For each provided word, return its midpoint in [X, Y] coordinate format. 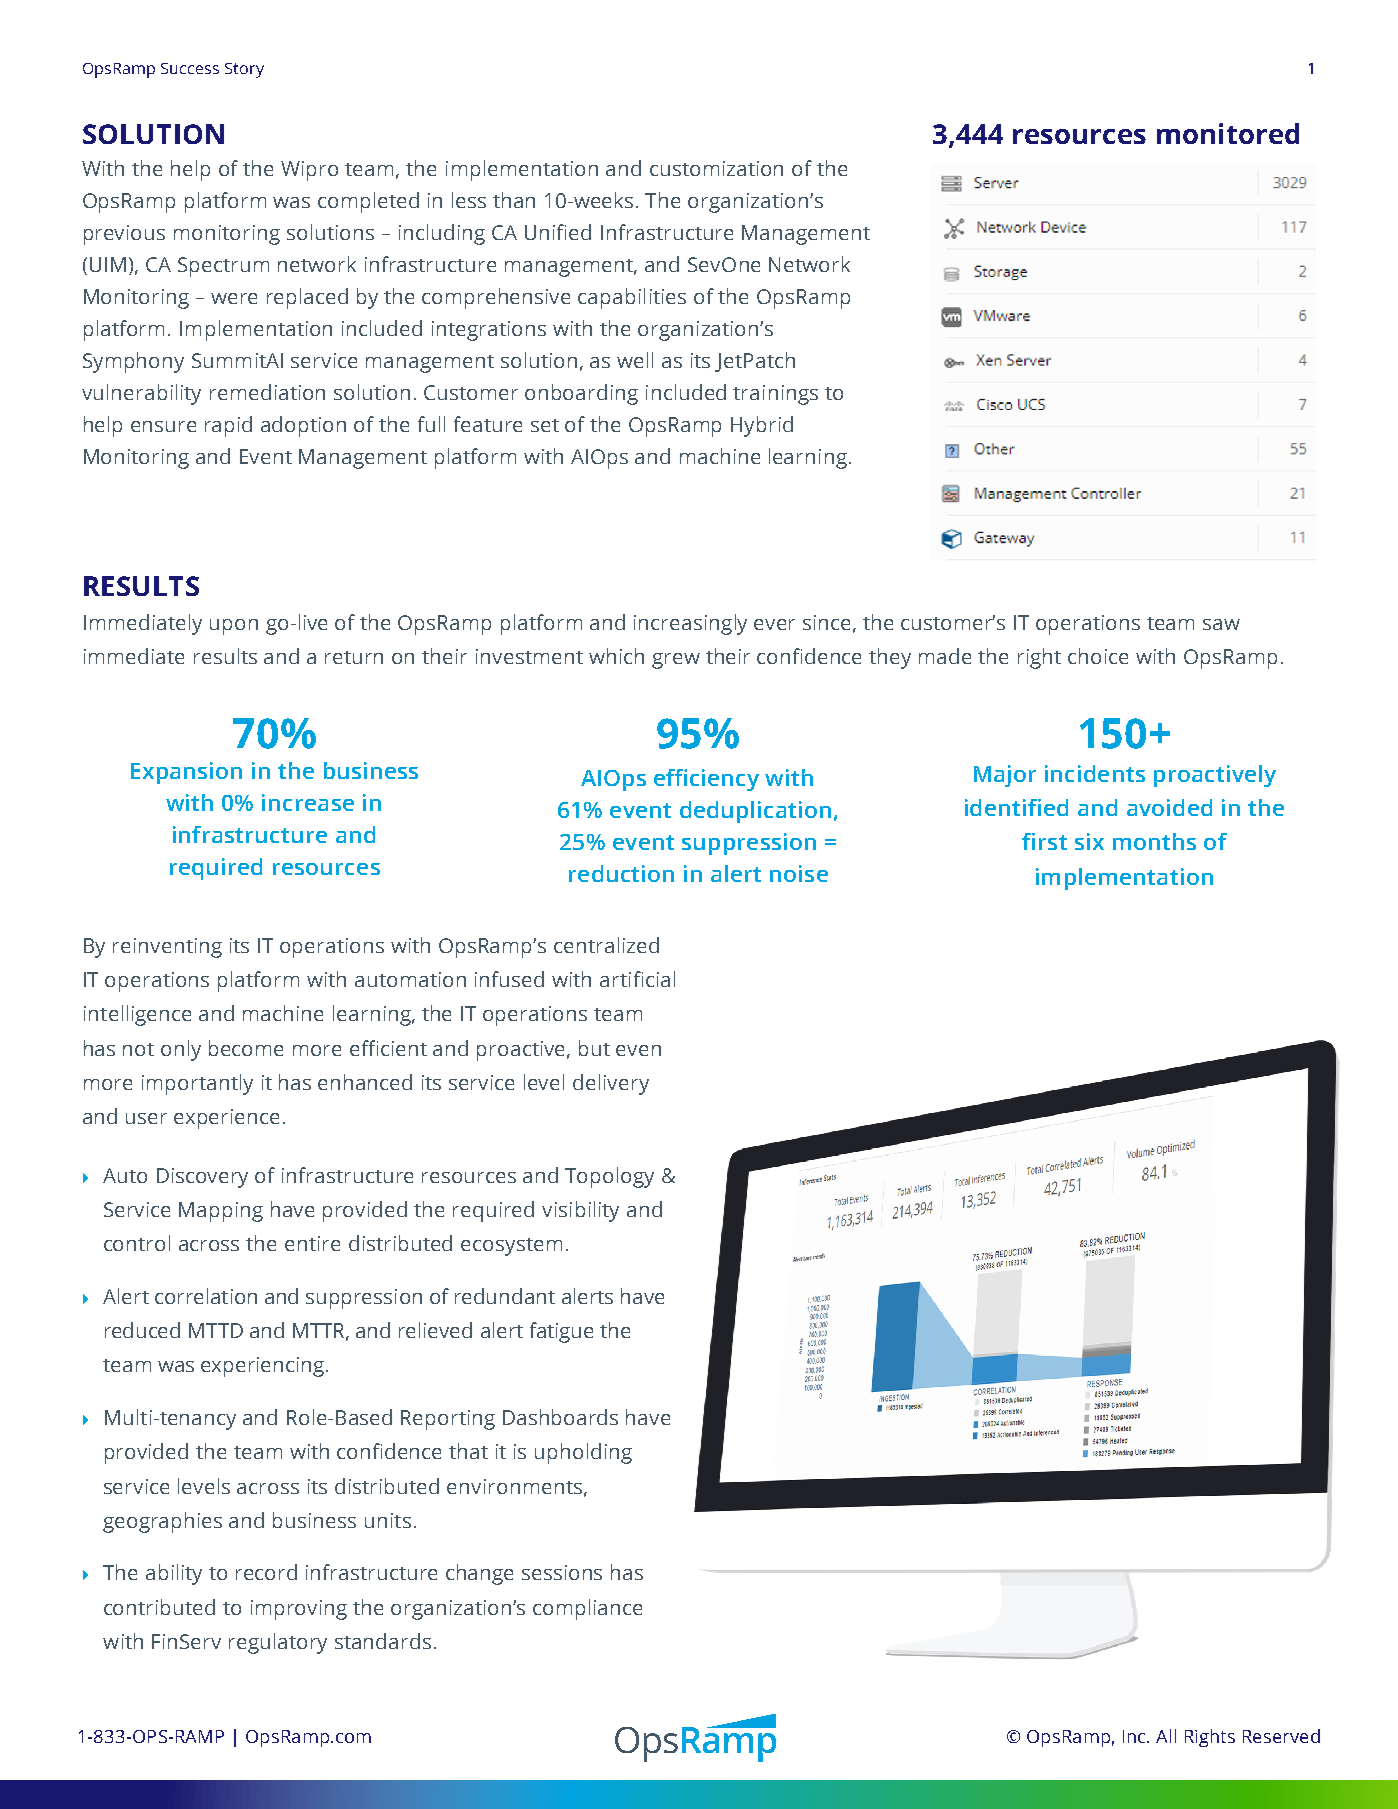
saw [1221, 624]
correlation [206, 1296]
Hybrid [762, 426]
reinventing [167, 948]
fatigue [561, 1332]
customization [716, 168]
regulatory [278, 1643]
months [1154, 841]
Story [244, 70]
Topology [609, 1177]
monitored [1228, 133]
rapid [228, 426]
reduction [621, 873]
